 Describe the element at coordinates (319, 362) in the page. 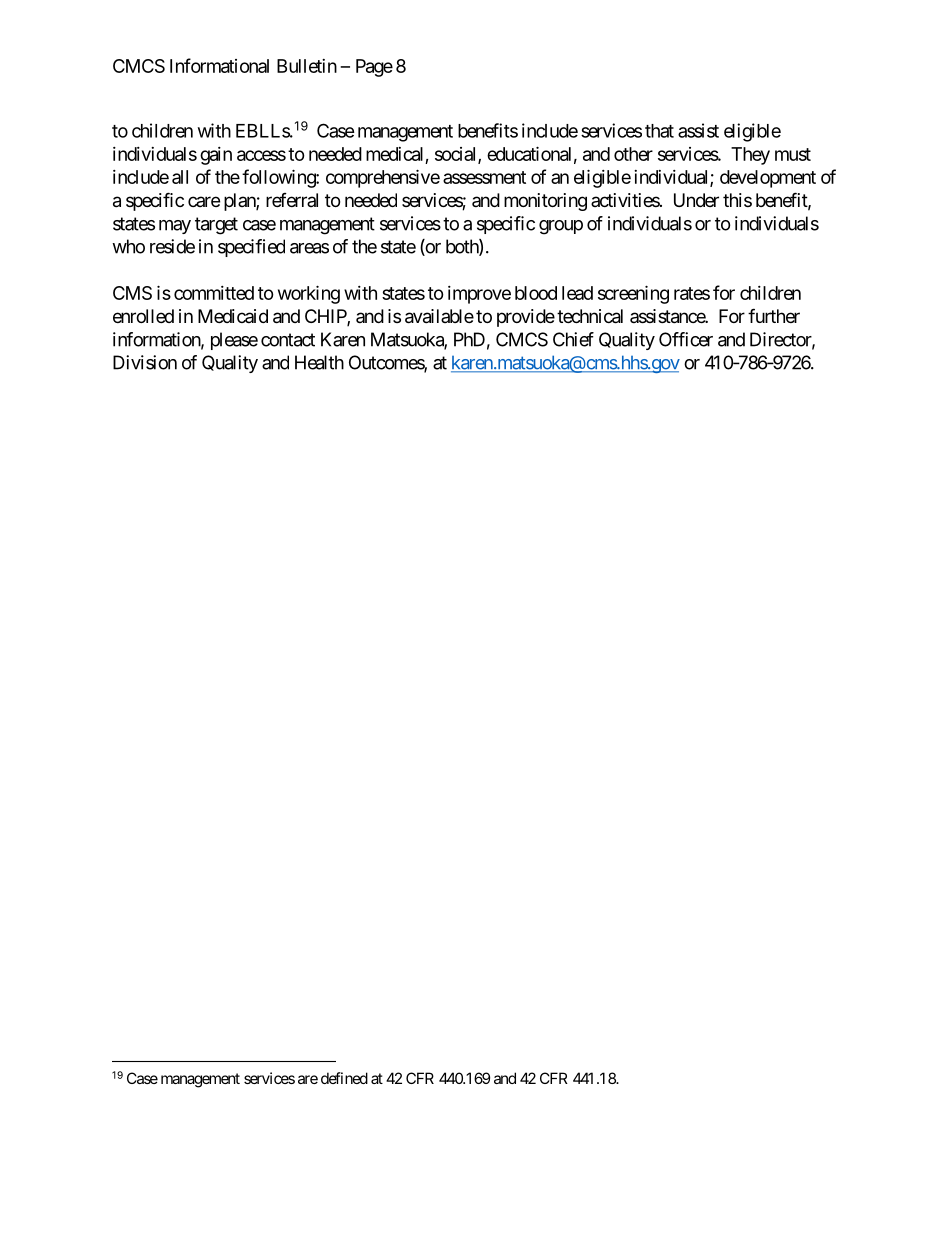

I see `Health` at that location.
